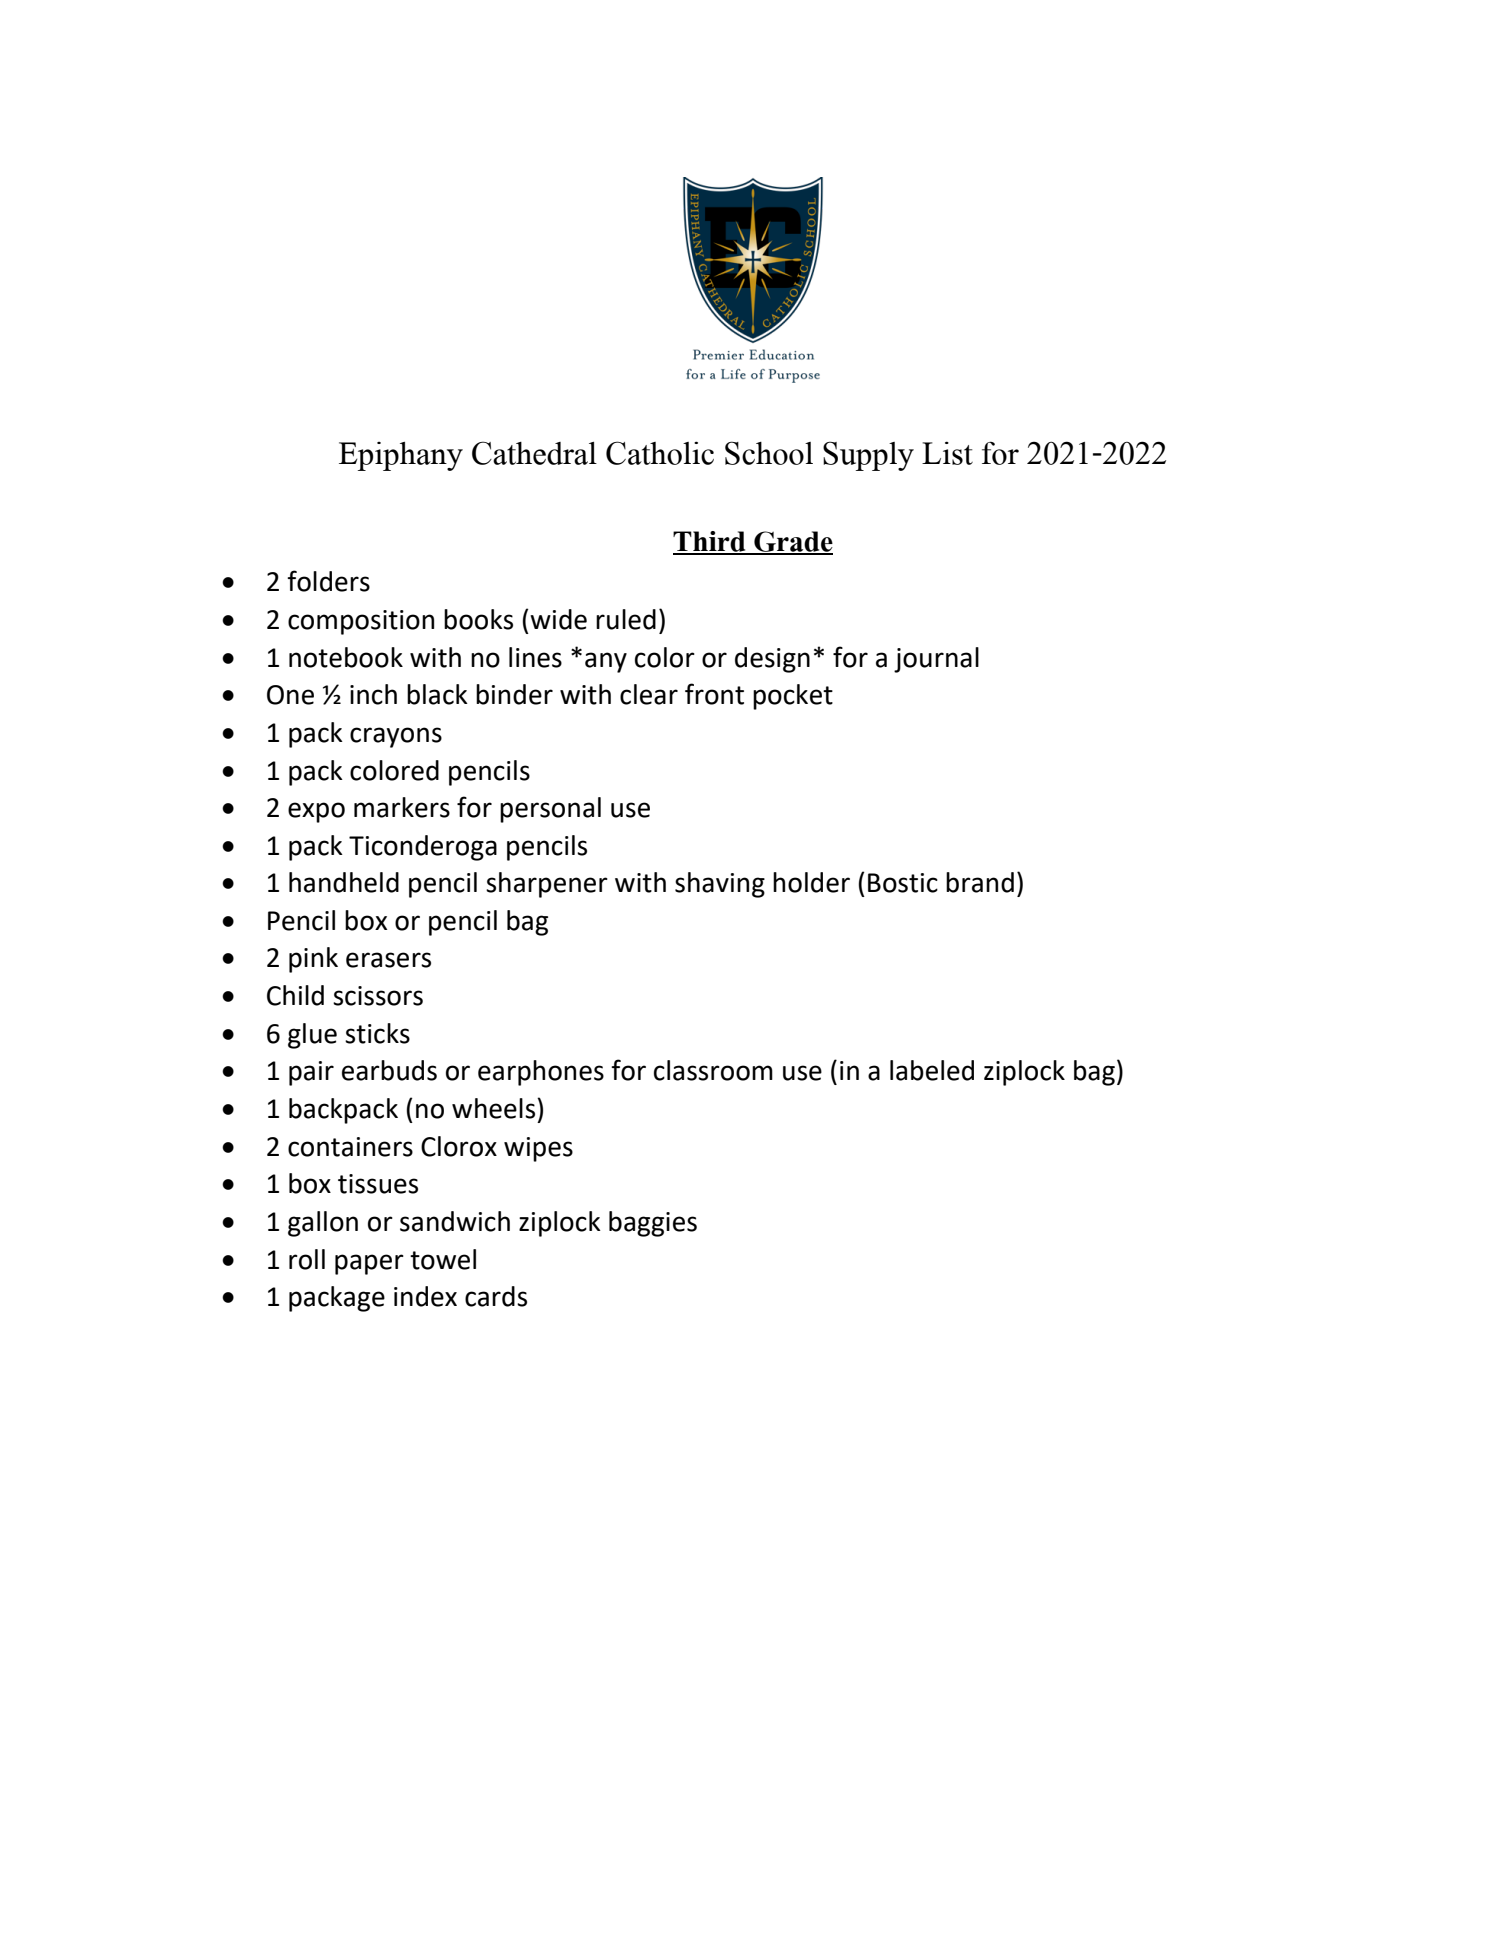 The height and width of the page is (1949, 1506). I want to click on handheld, so click(344, 882).
